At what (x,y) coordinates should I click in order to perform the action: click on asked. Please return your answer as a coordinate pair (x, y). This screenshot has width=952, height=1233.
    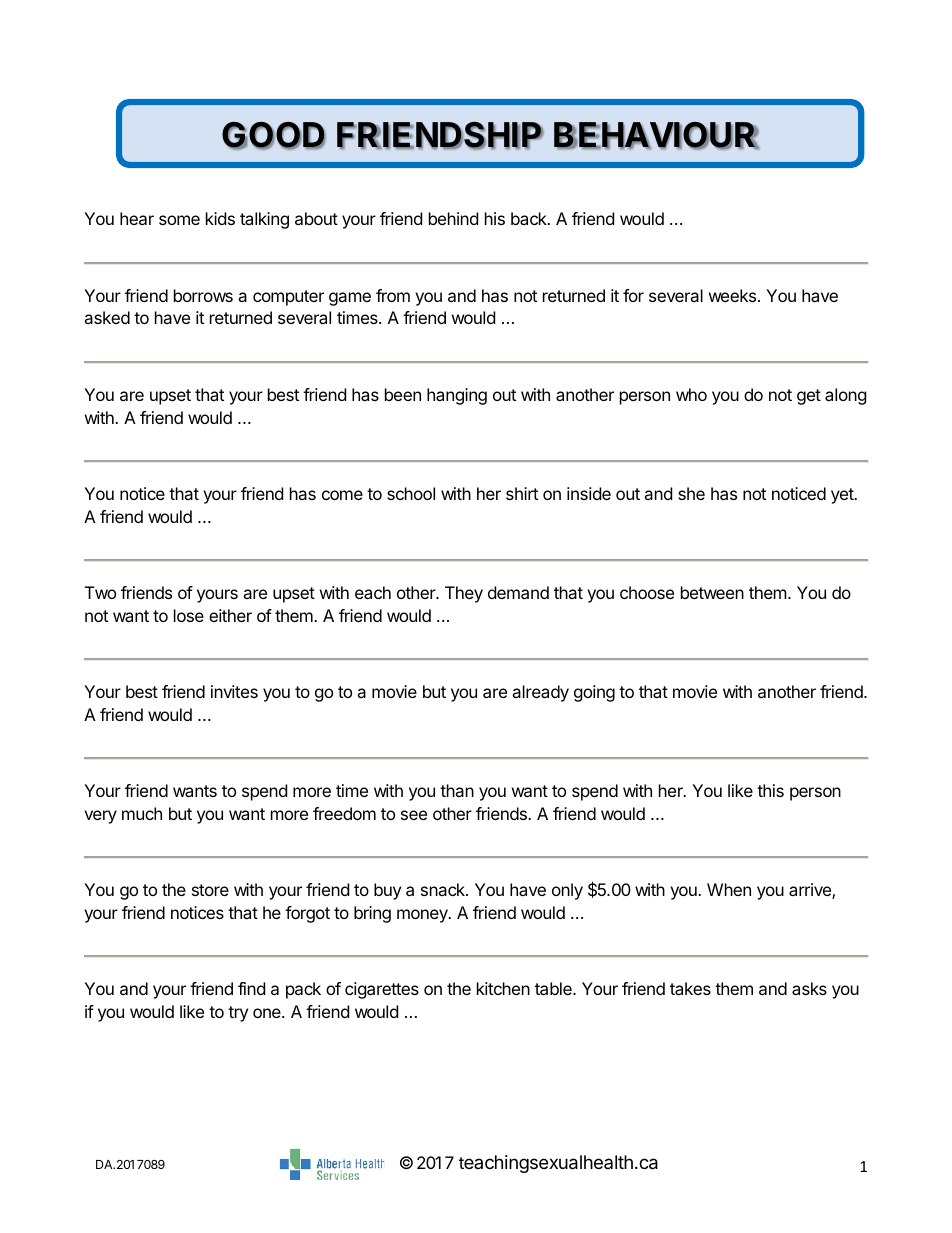
    Looking at the image, I should click on (107, 317).
